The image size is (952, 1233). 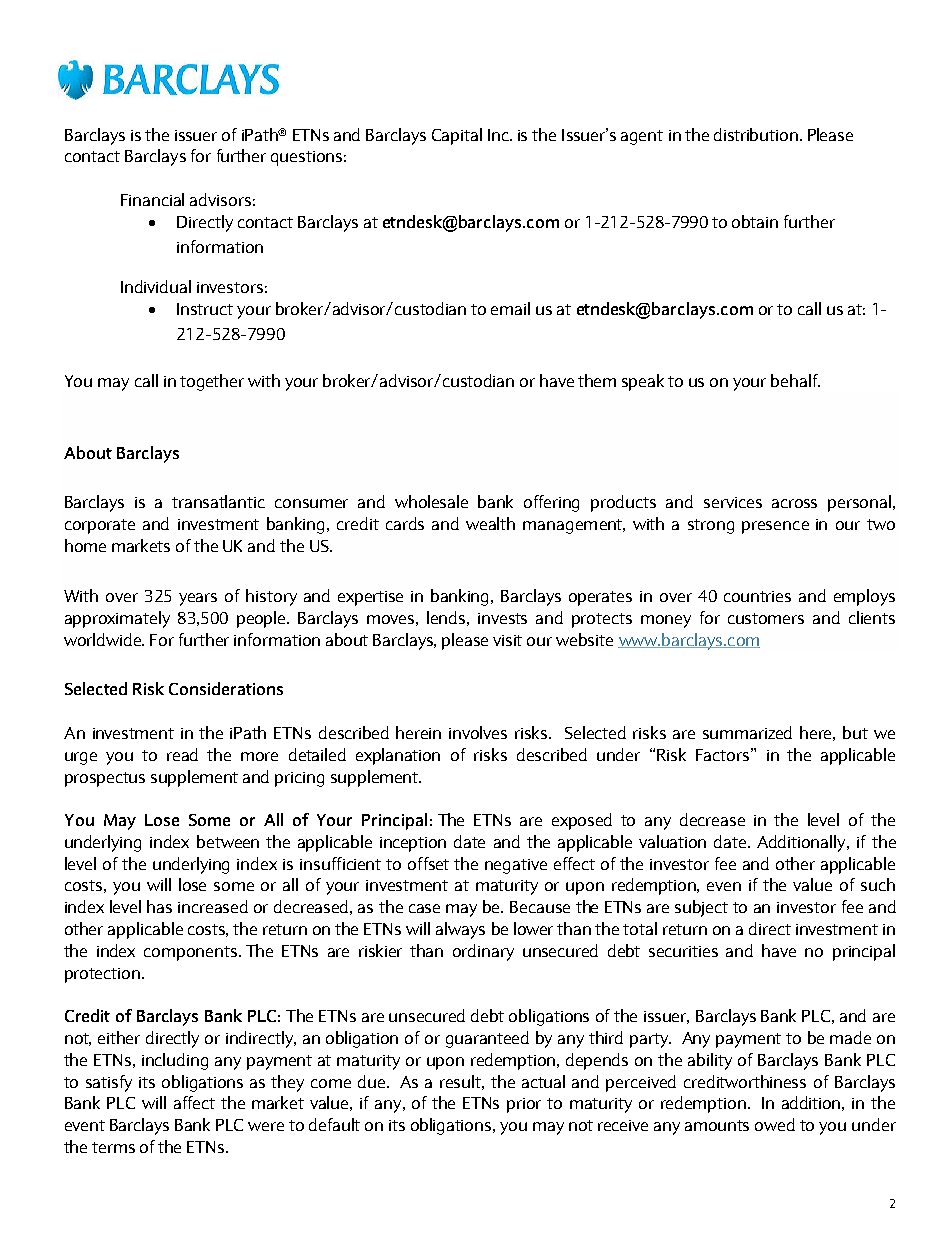 I want to click on affect, so click(x=194, y=1102).
